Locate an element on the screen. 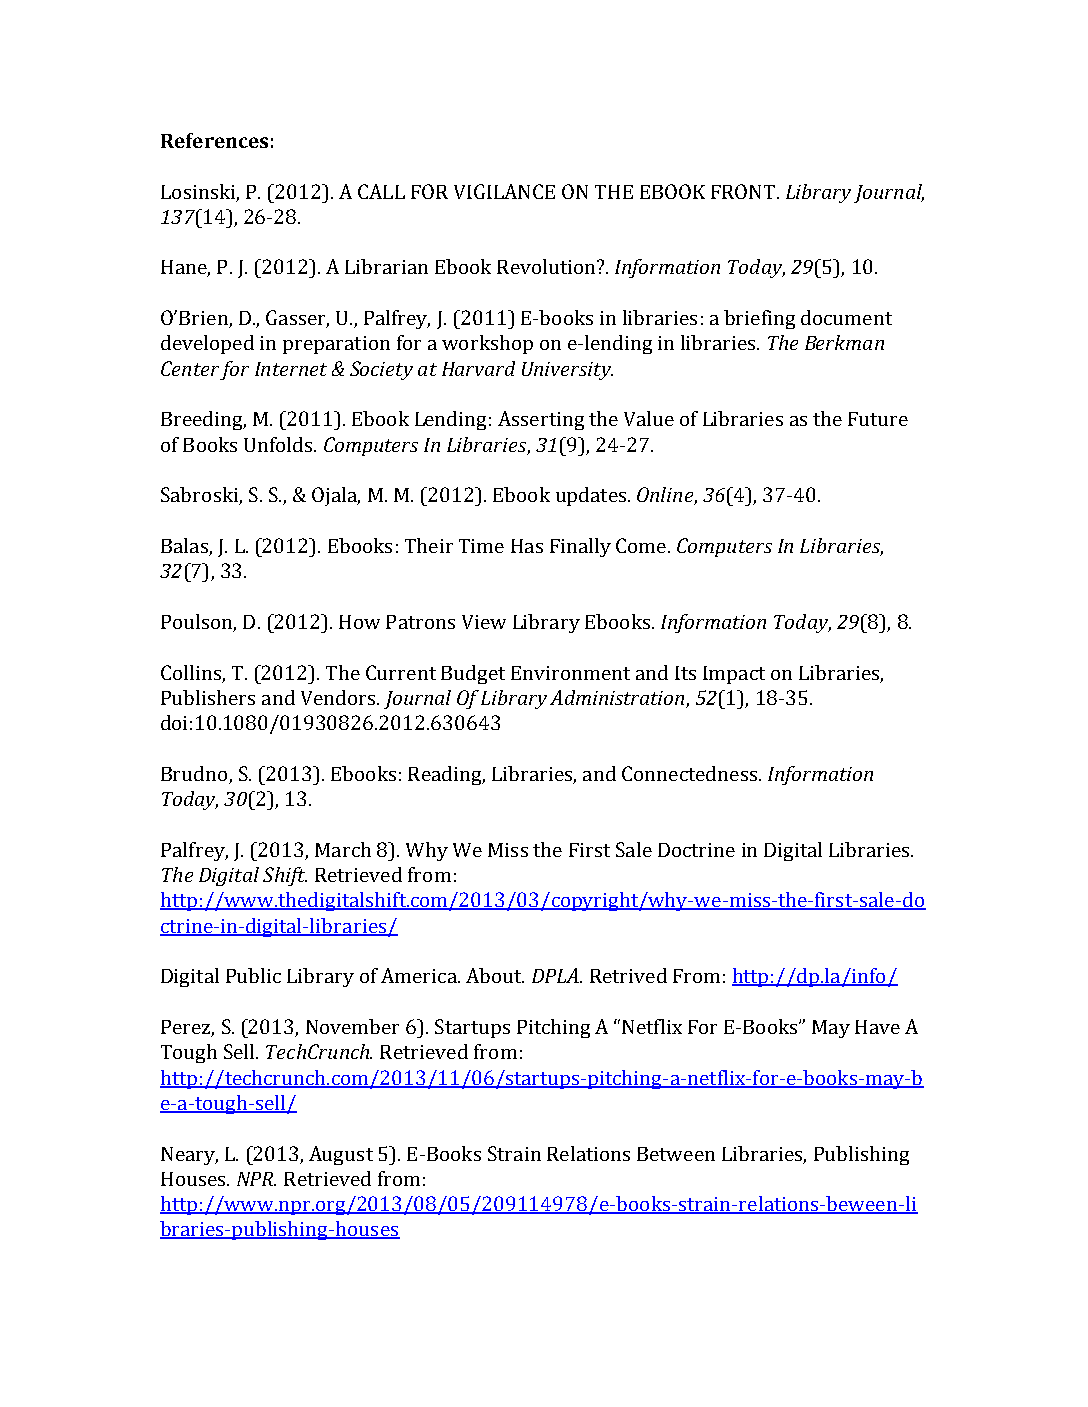 This screenshot has height=1407, width=1088. Between is located at coordinates (676, 1154).
